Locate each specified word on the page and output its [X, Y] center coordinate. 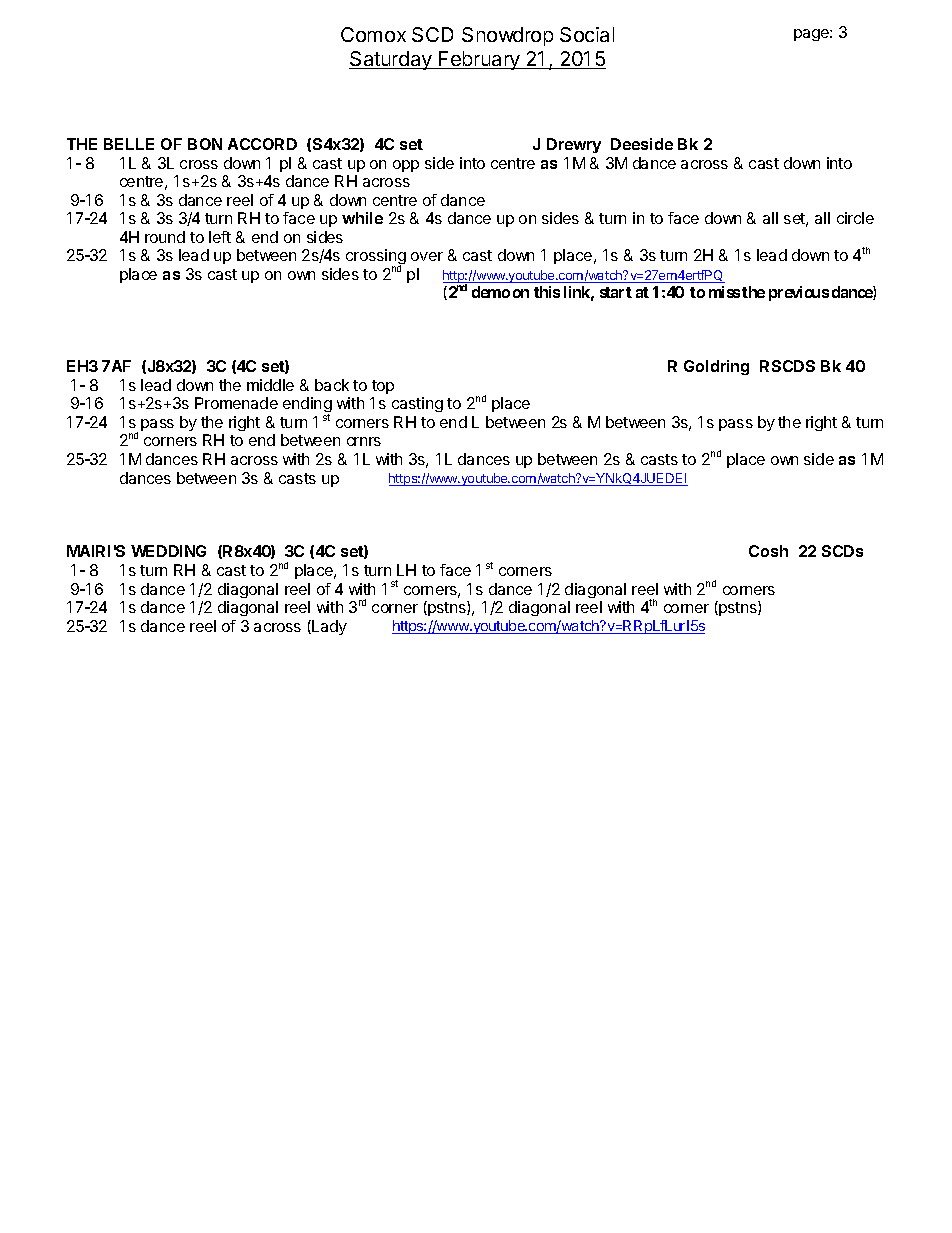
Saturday [391, 60]
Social [587, 34]
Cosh [768, 551]
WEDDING [168, 551]
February [479, 60]
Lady [328, 627]
